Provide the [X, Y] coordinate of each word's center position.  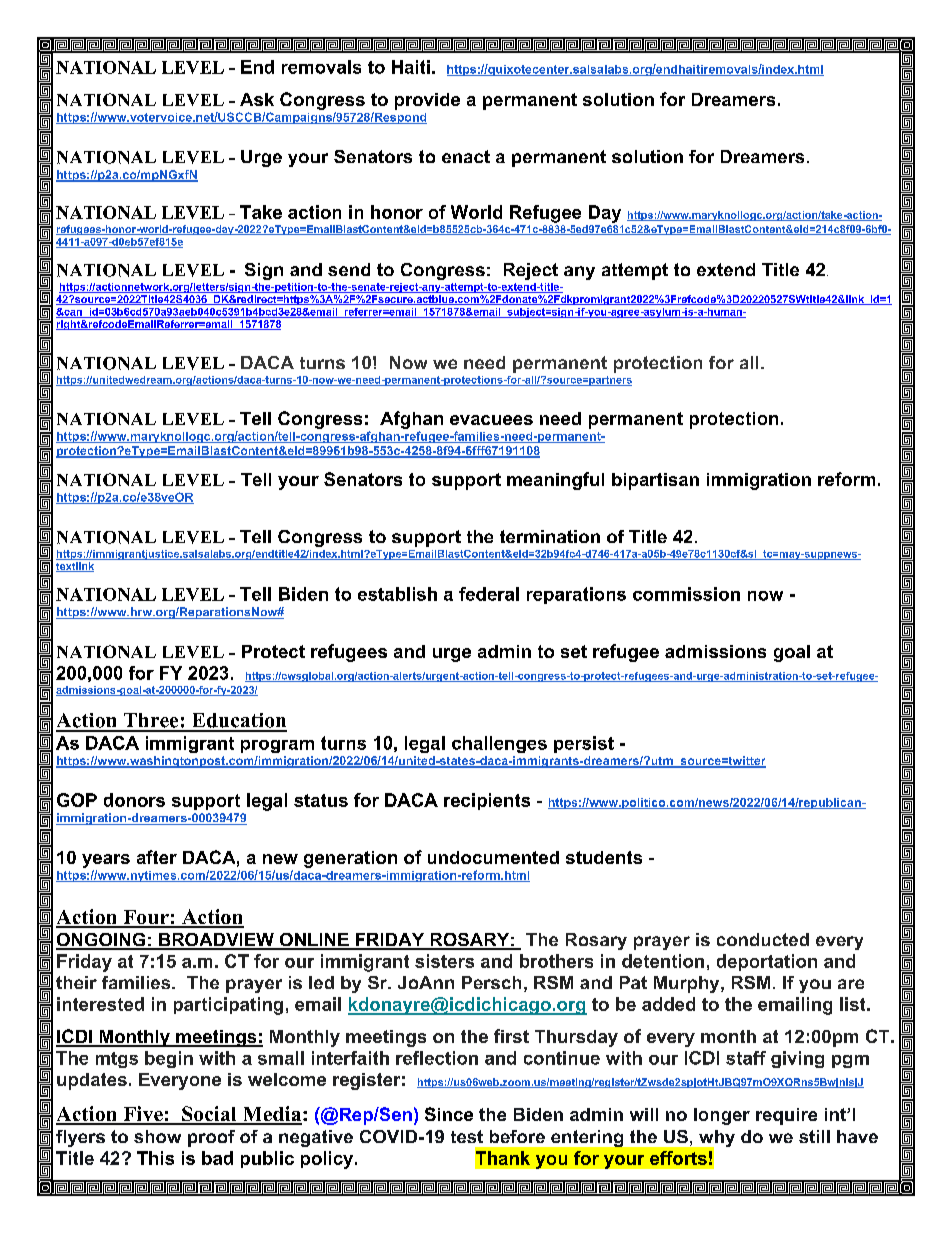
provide [427, 101]
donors [134, 800]
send [349, 269]
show [157, 1136]
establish [397, 594]
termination [550, 536]
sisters [444, 961]
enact [466, 156]
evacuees [491, 420]
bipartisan [655, 481]
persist [584, 744]
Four [146, 918]
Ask [257, 99]
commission [686, 594]
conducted [763, 939]
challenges [499, 744]
